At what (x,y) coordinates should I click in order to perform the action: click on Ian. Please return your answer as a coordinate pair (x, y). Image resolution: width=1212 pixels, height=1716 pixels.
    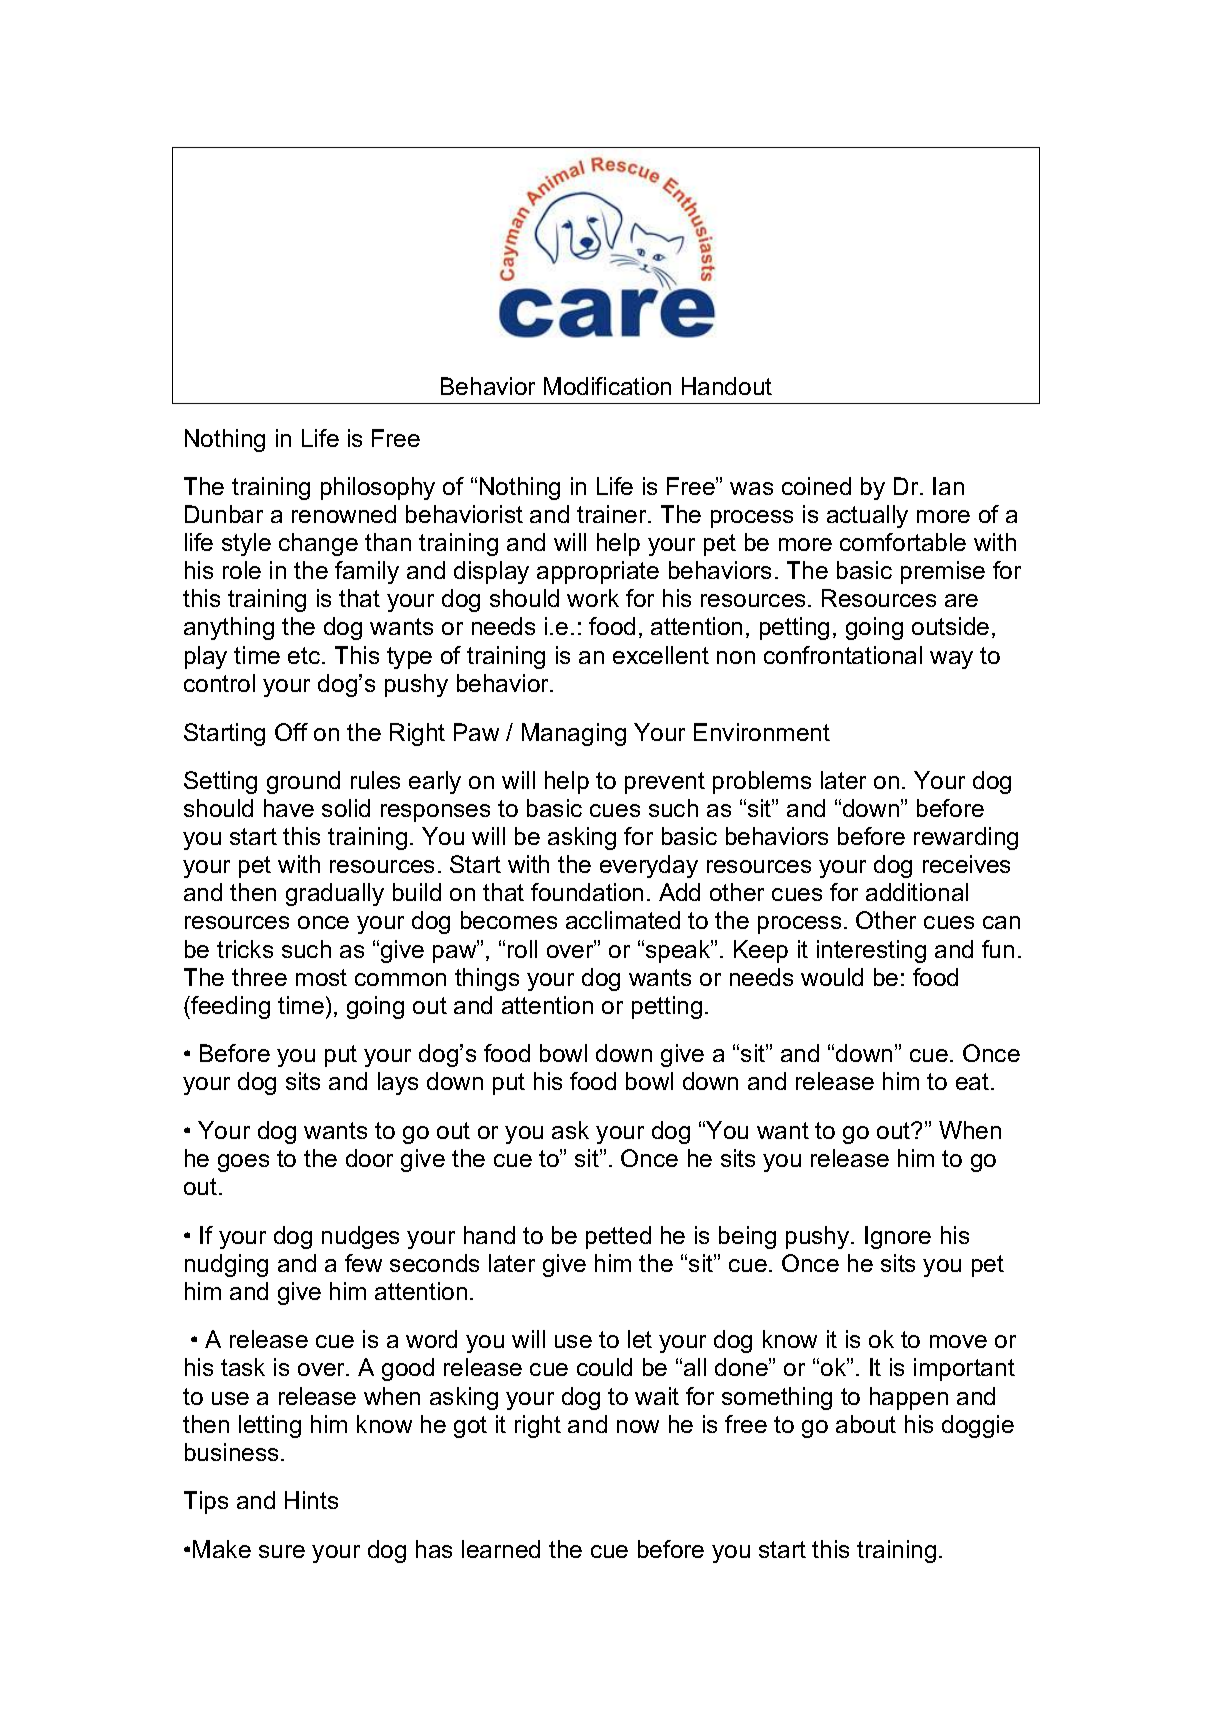
    Looking at the image, I should click on (948, 486).
